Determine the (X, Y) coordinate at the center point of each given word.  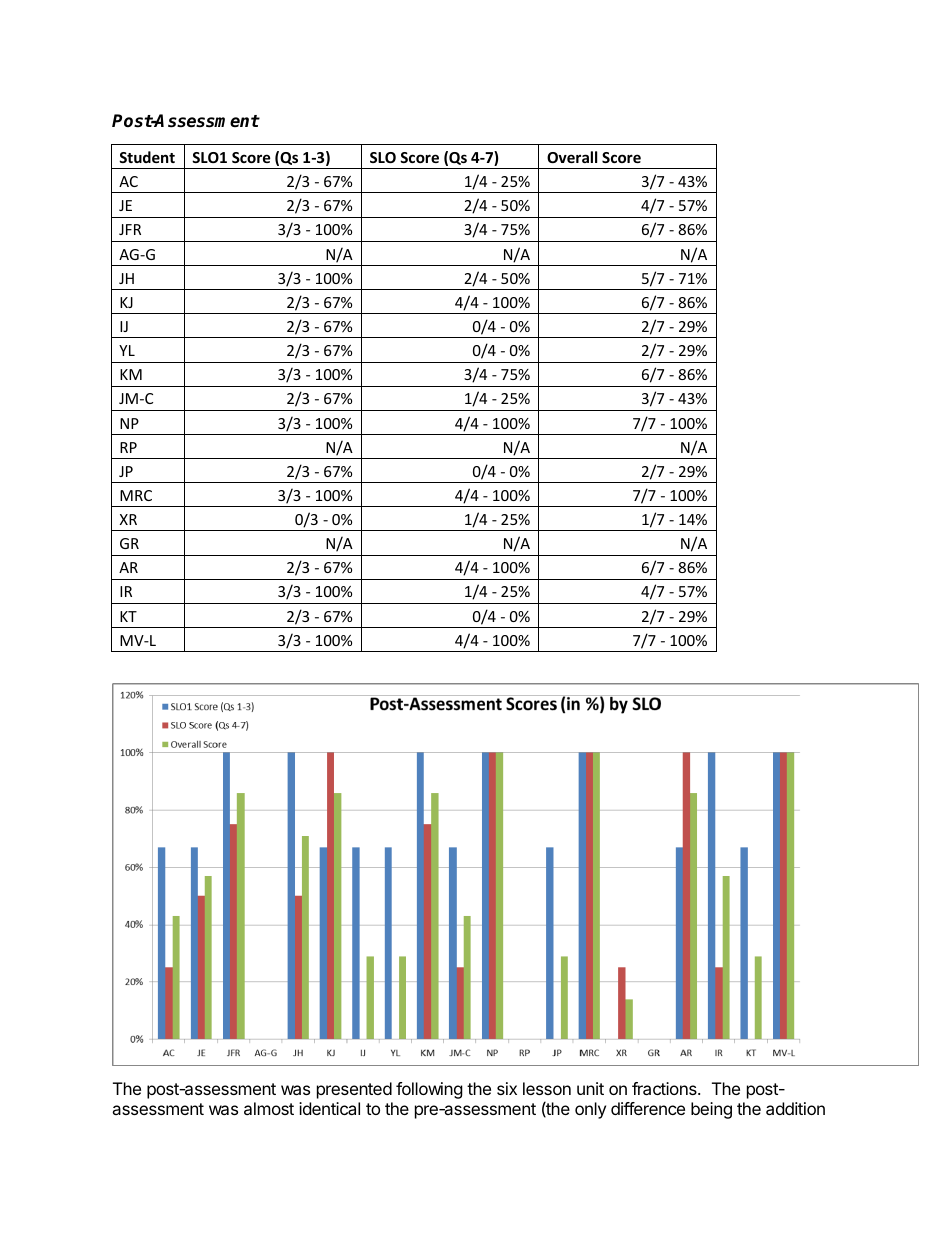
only (590, 1110)
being (711, 1110)
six (507, 1088)
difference (648, 1108)
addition (795, 1108)
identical (329, 1108)
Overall (572, 157)
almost (269, 1108)
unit (590, 1088)
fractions (665, 1088)
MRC (136, 495)
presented (354, 1090)
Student (147, 157)
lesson (547, 1088)
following (429, 1090)
